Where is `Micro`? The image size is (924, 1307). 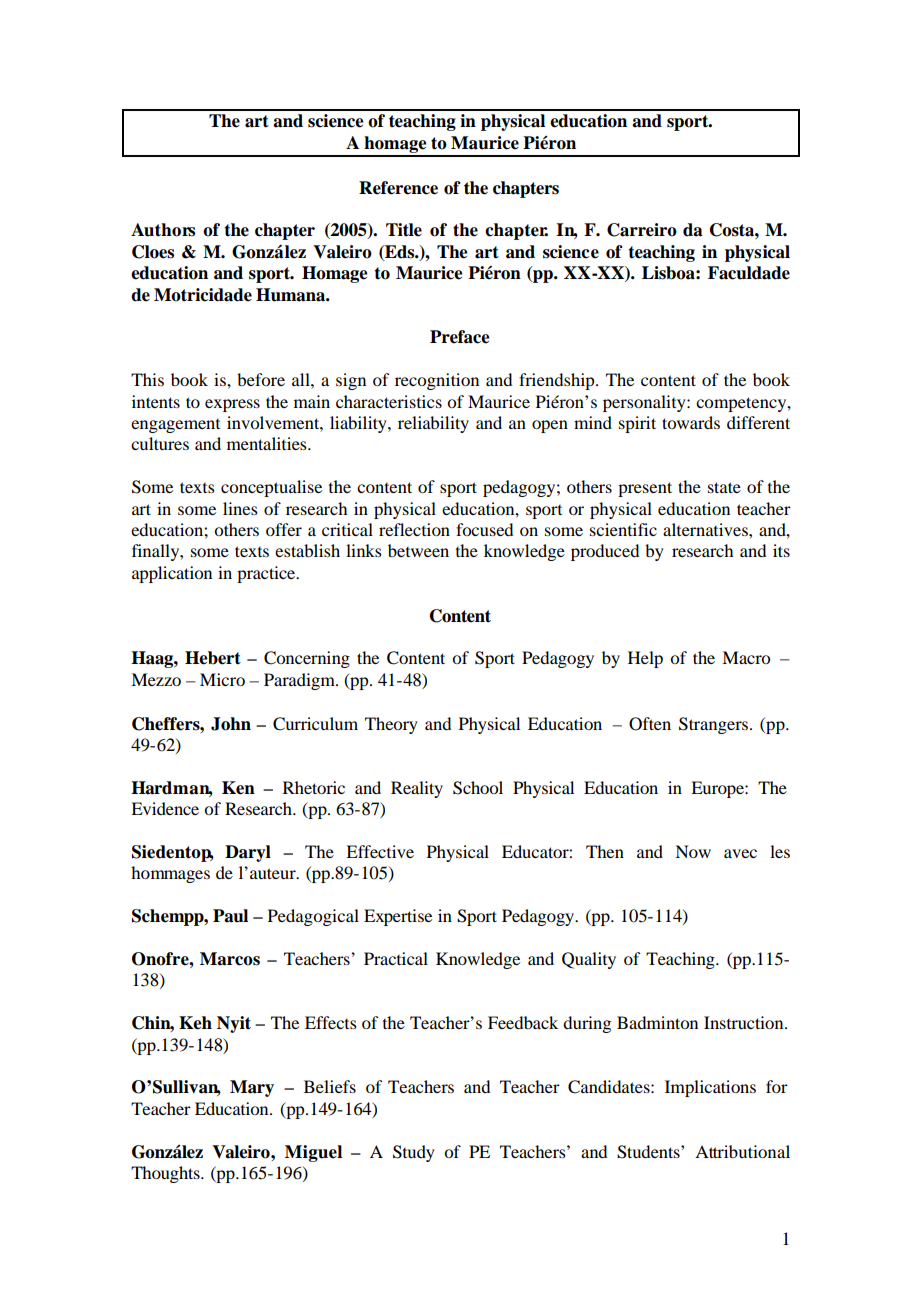
Micro is located at coordinates (222, 679).
